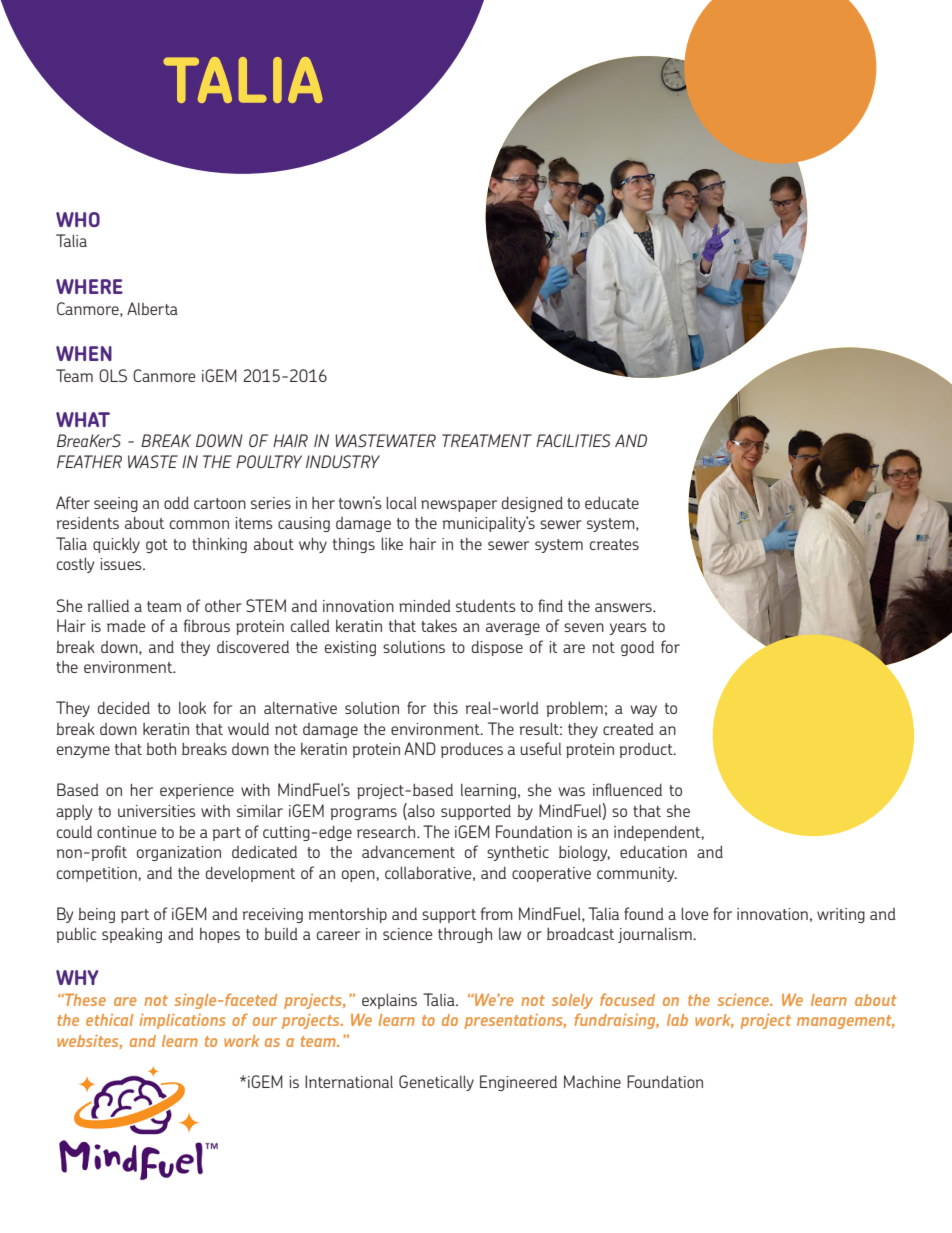 The image size is (952, 1233). Describe the element at coordinates (78, 219) in the screenshot. I see `WHO` at that location.
